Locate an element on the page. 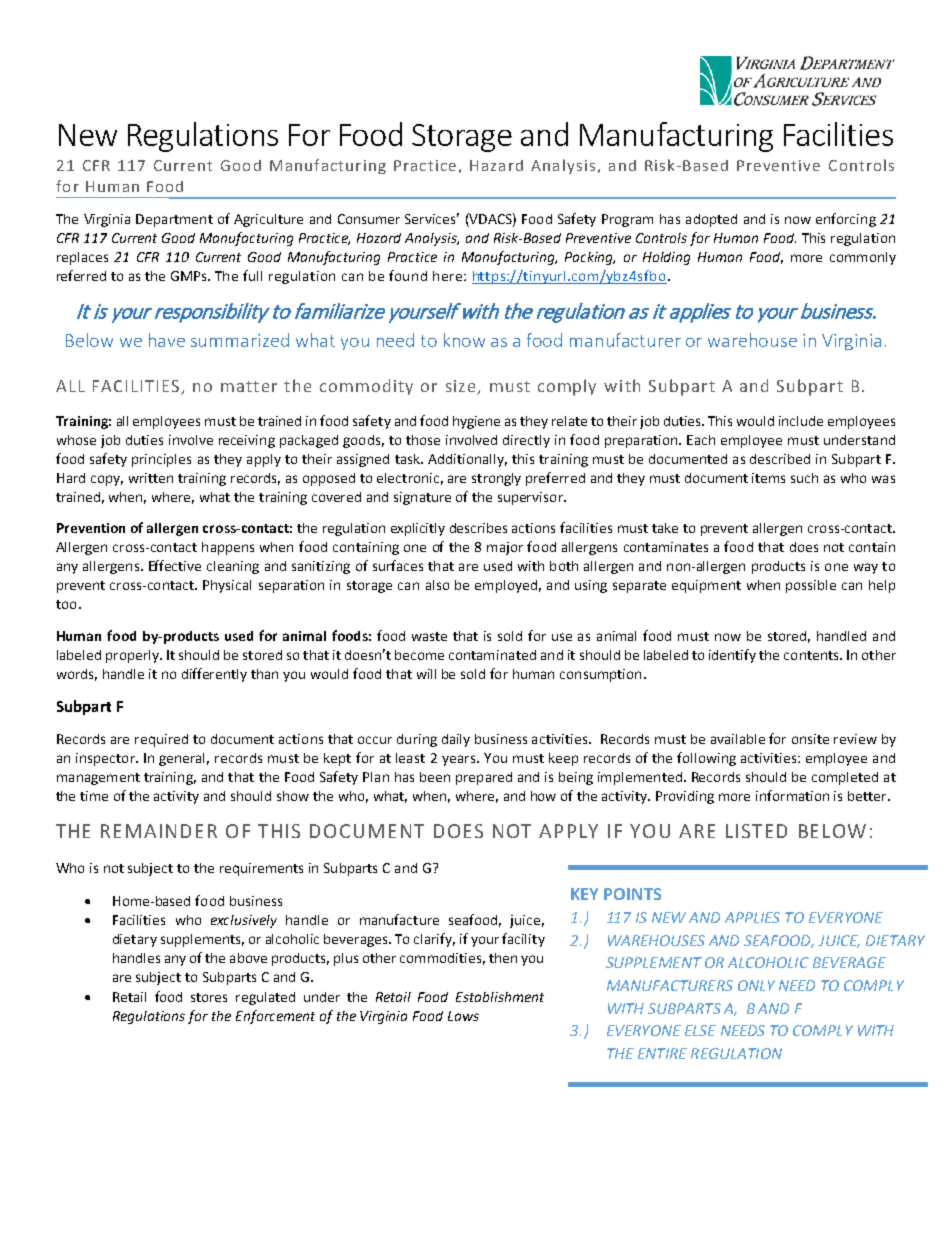  enforcing is located at coordinates (846, 220).
